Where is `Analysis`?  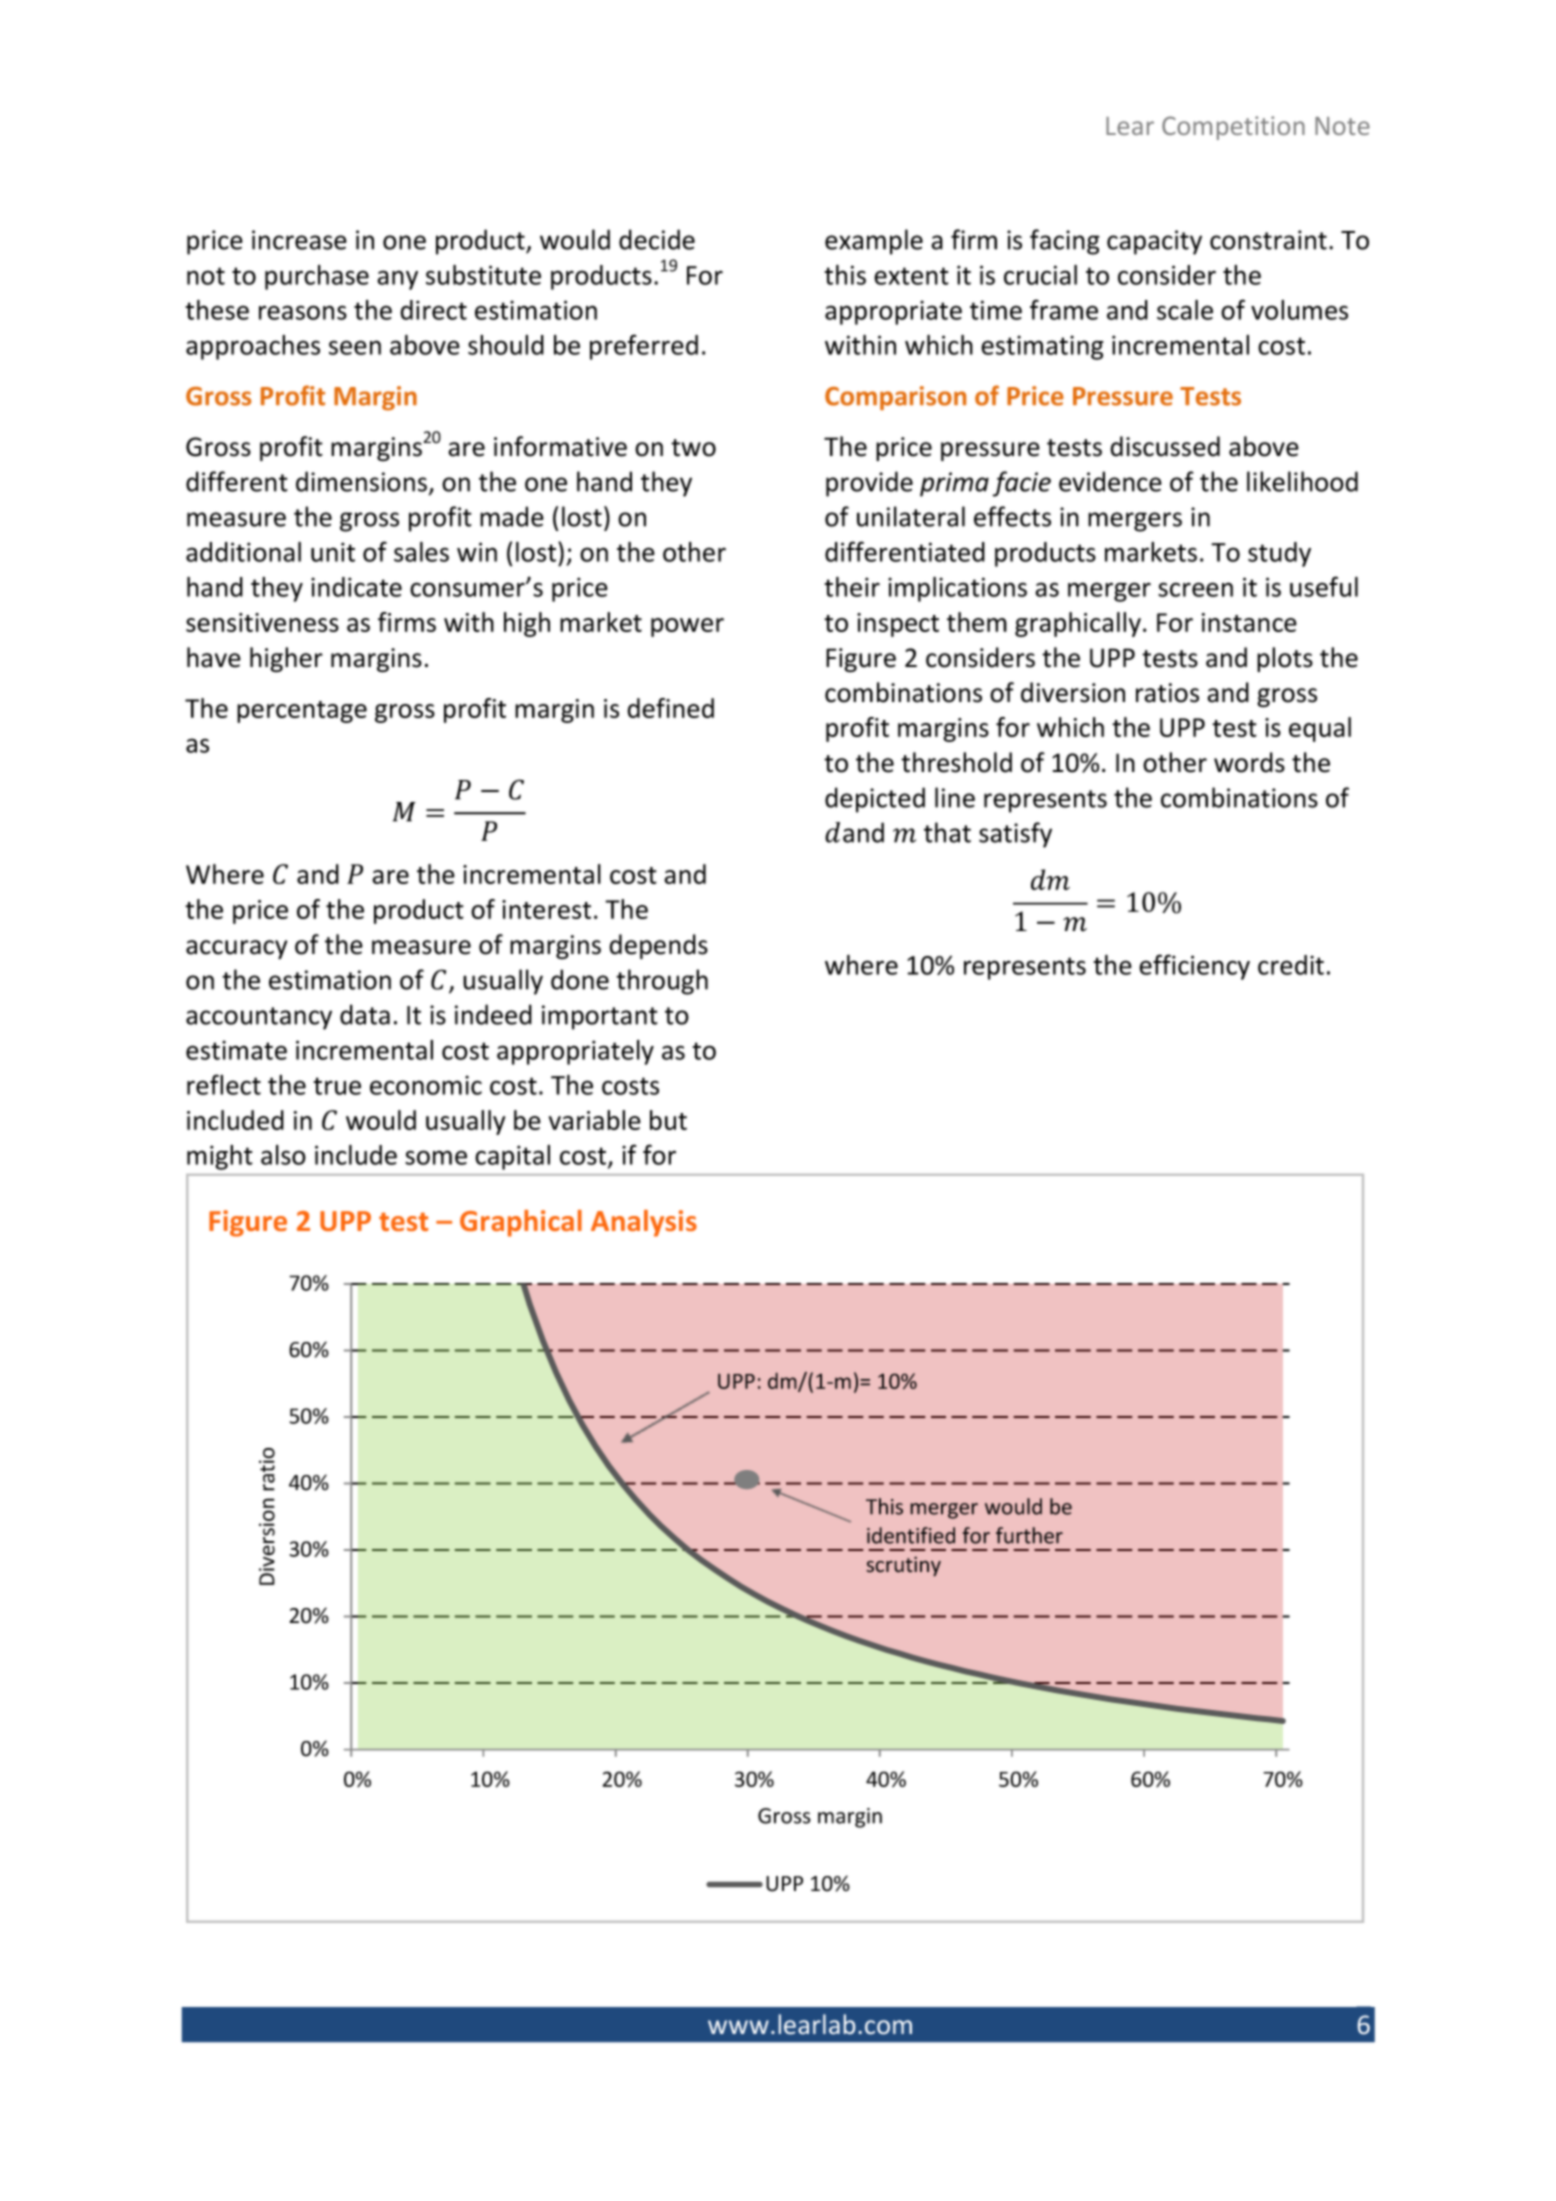 Analysis is located at coordinates (644, 1223).
